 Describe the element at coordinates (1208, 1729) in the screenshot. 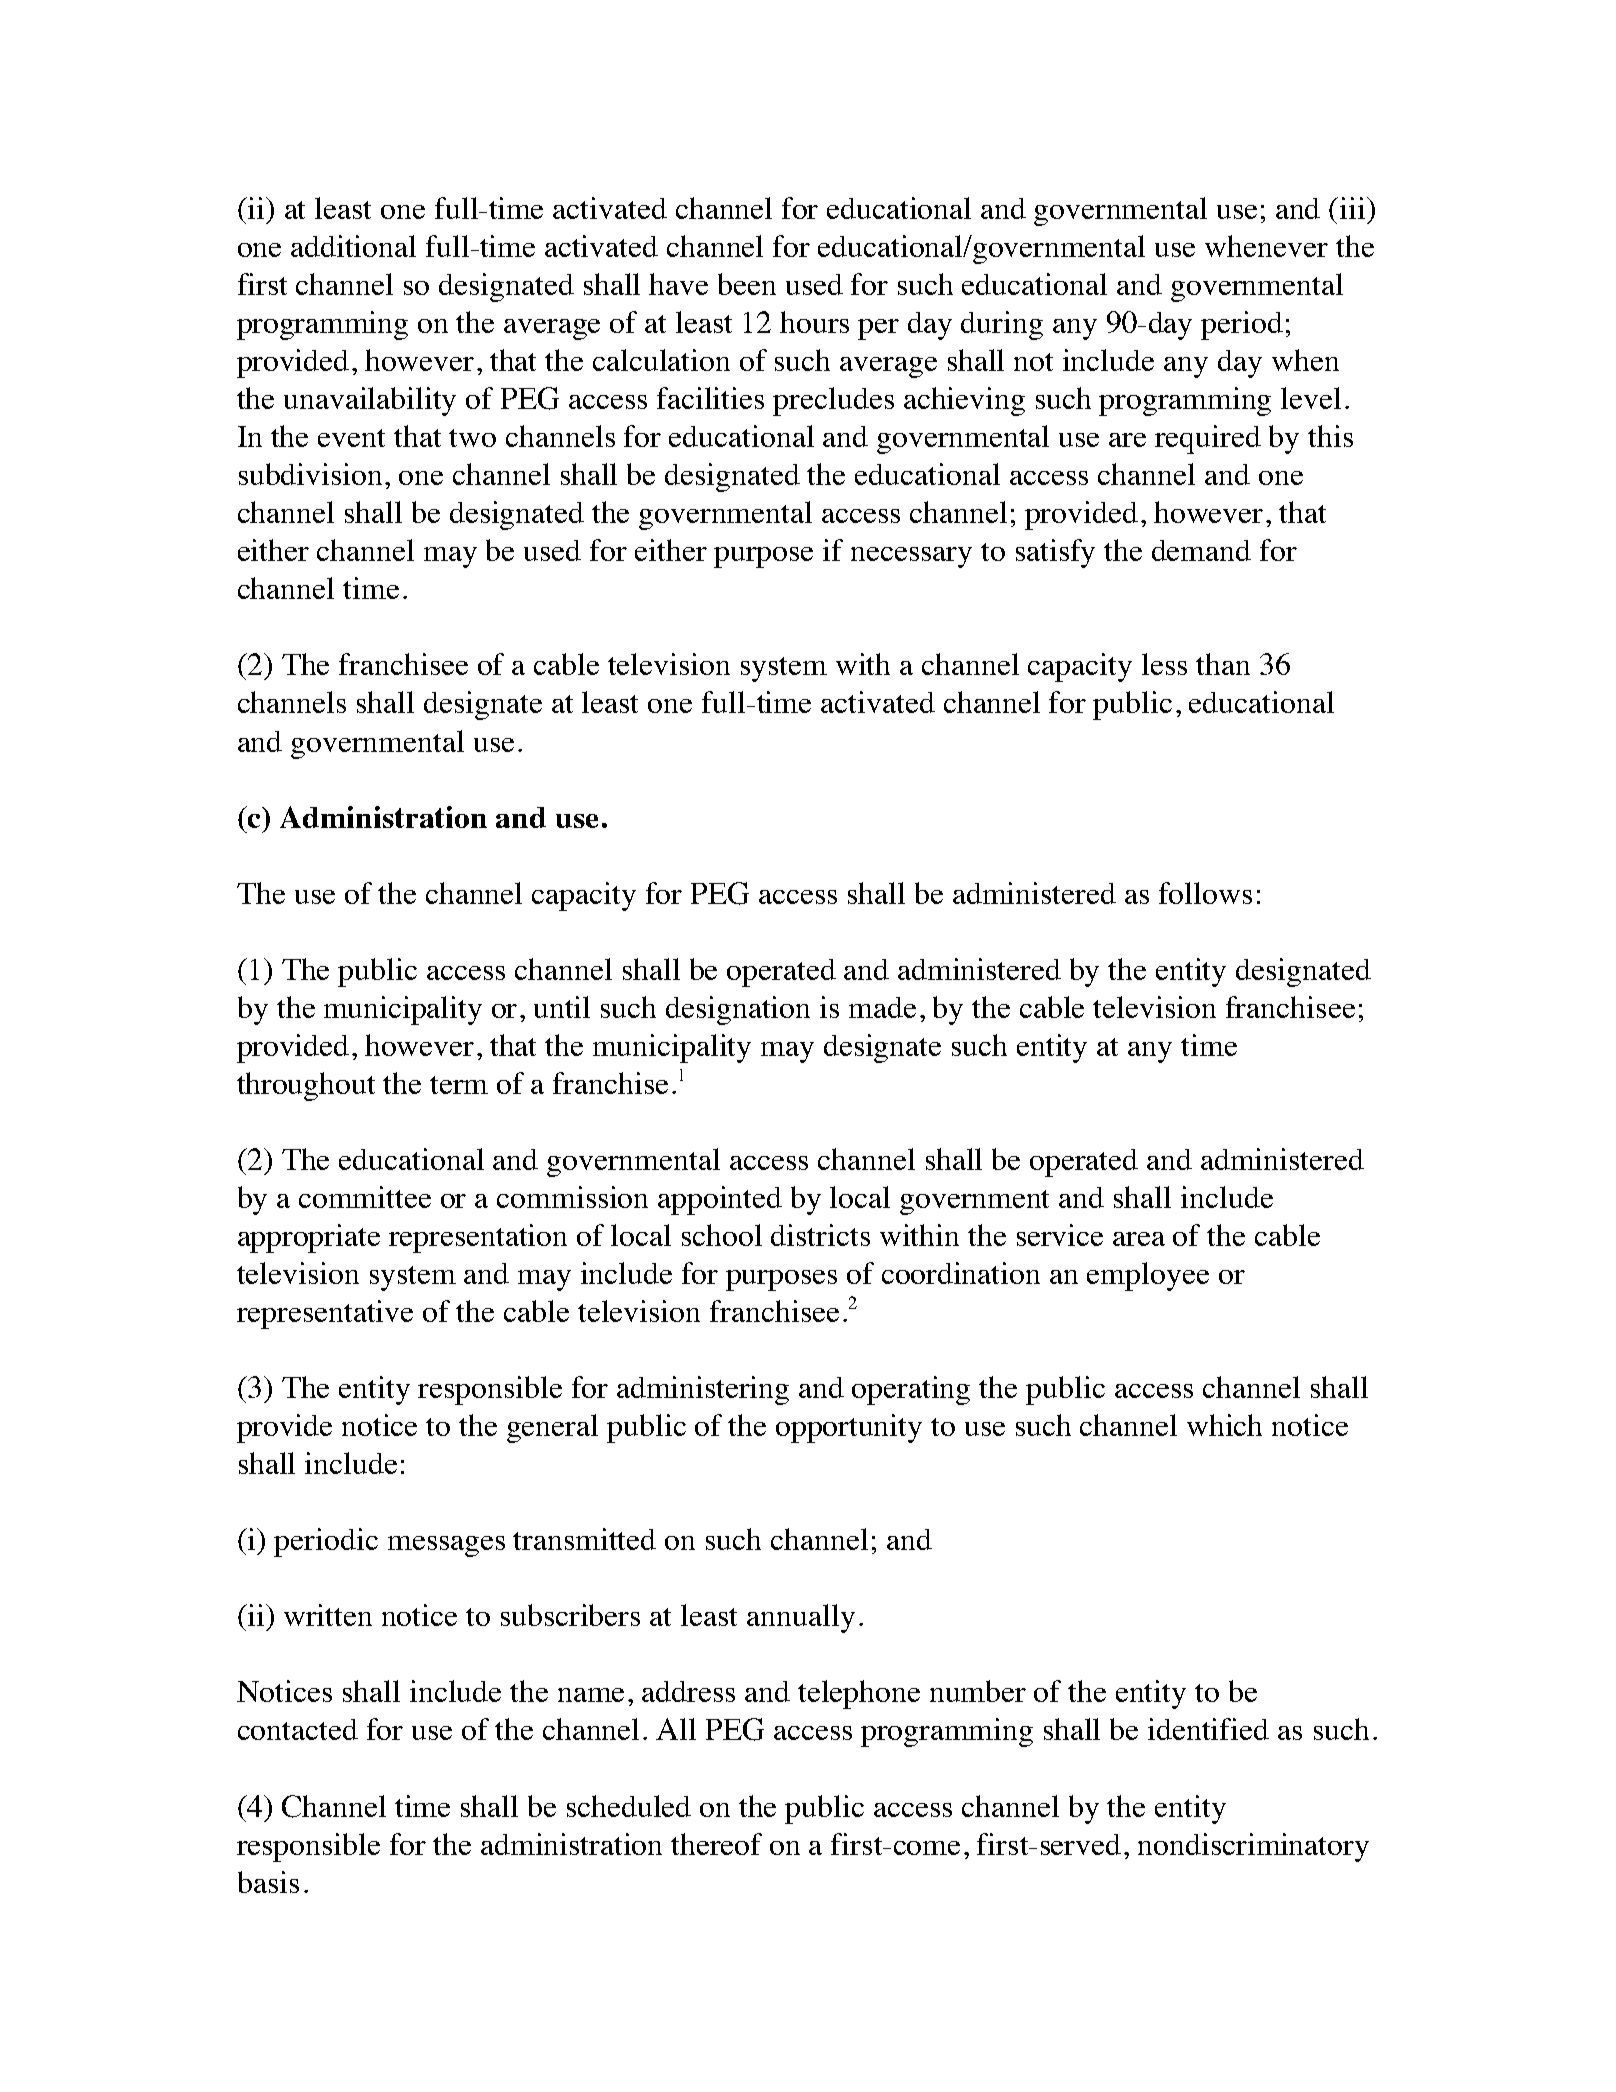

I see `identified` at that location.
